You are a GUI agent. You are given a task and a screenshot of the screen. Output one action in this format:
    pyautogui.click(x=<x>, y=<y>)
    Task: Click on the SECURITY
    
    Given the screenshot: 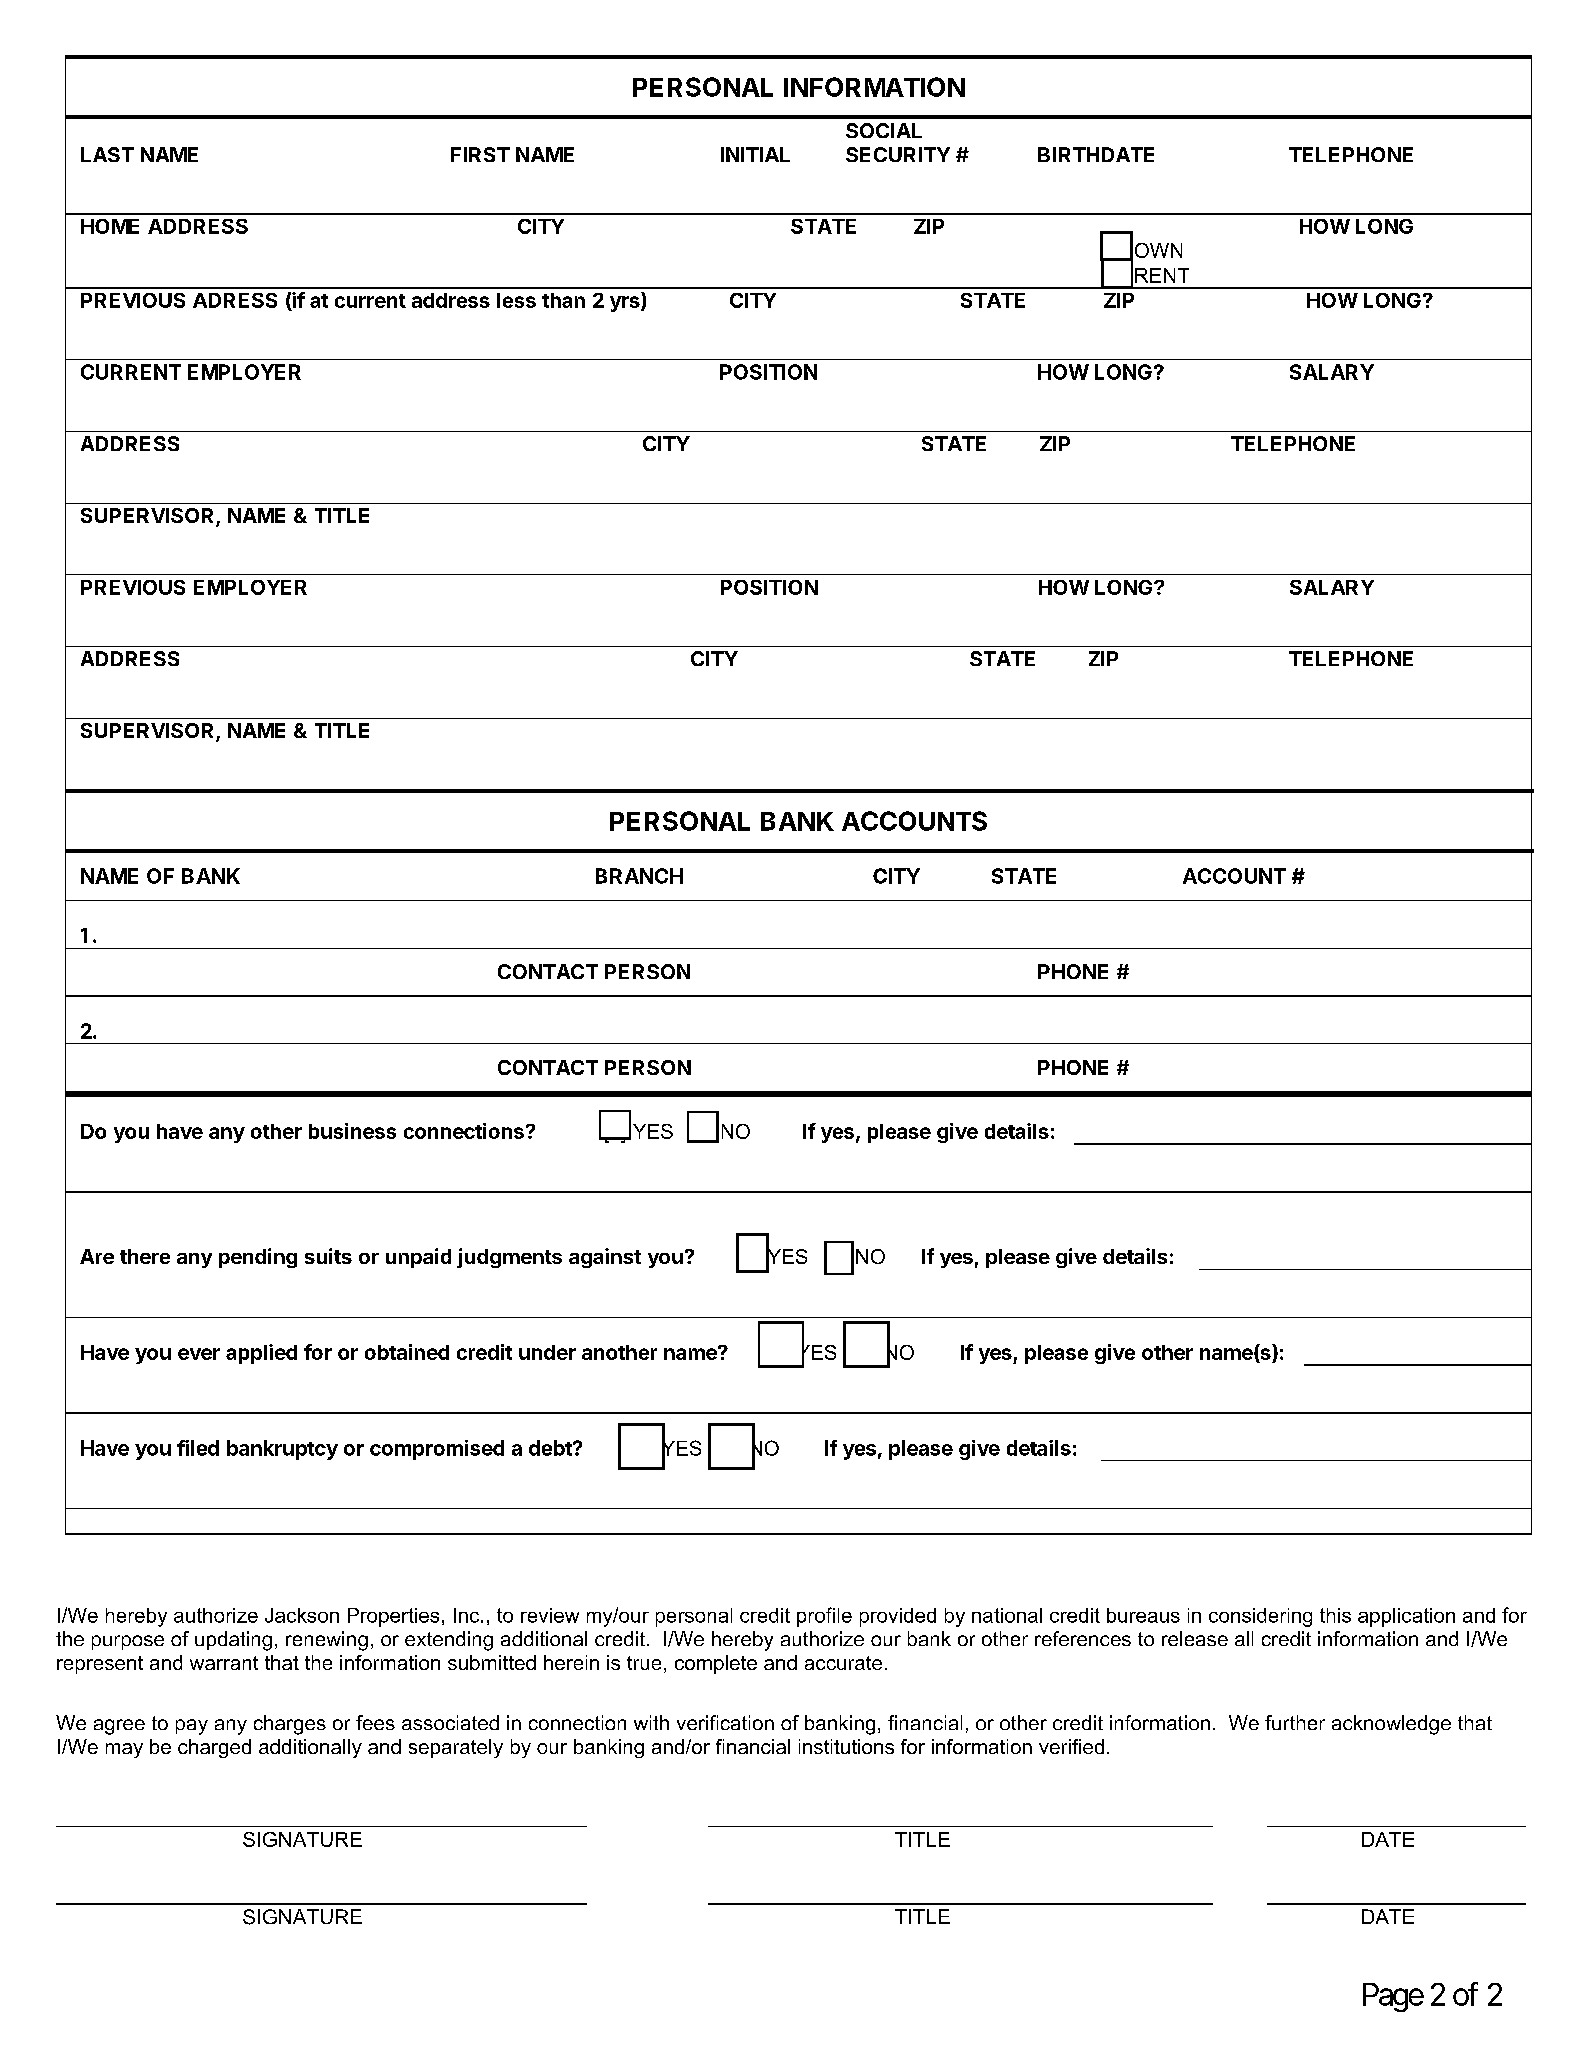 What is the action you would take?
    pyautogui.click(x=898, y=154)
